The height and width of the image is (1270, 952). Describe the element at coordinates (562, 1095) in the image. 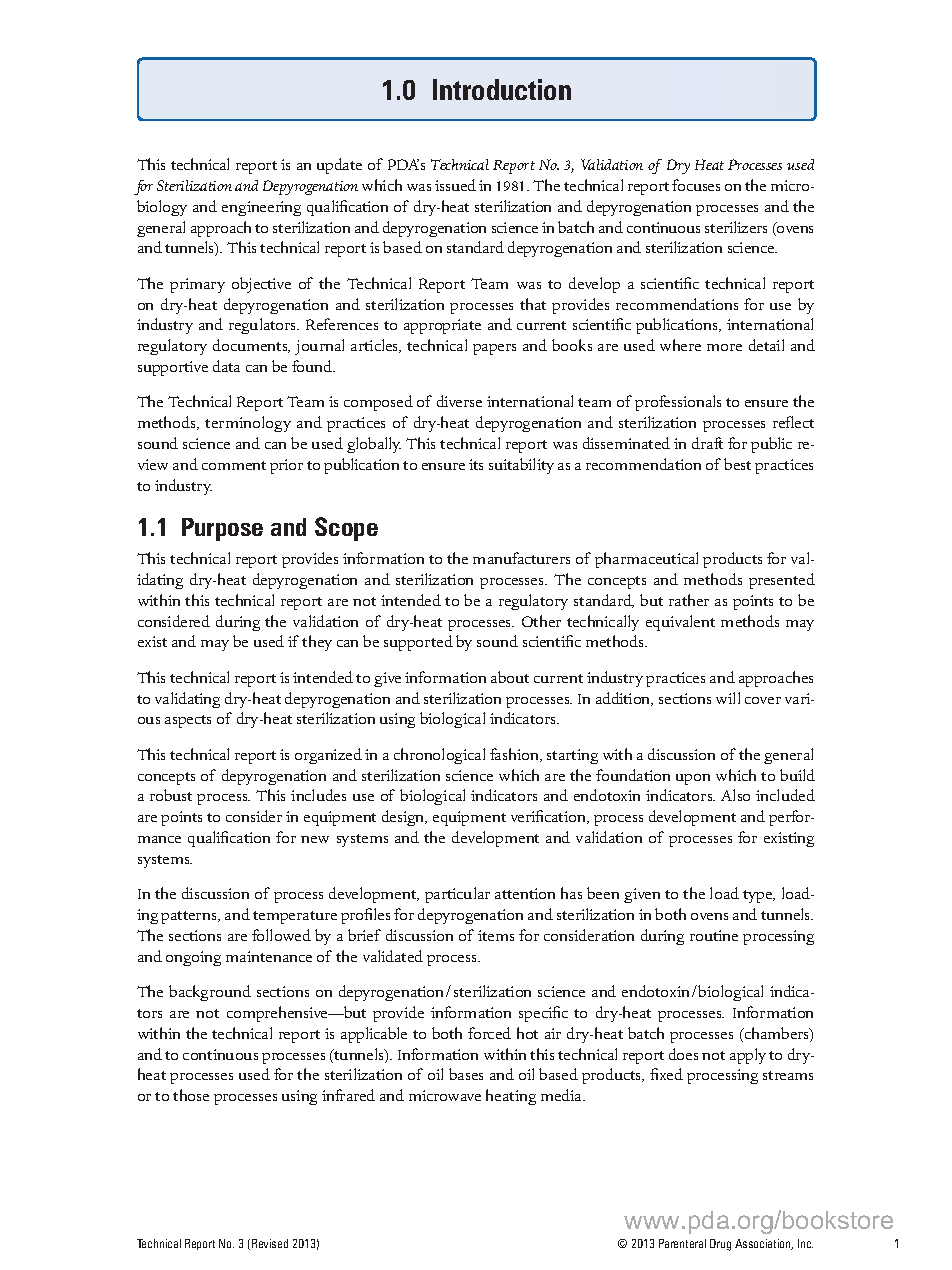

I see `media` at that location.
